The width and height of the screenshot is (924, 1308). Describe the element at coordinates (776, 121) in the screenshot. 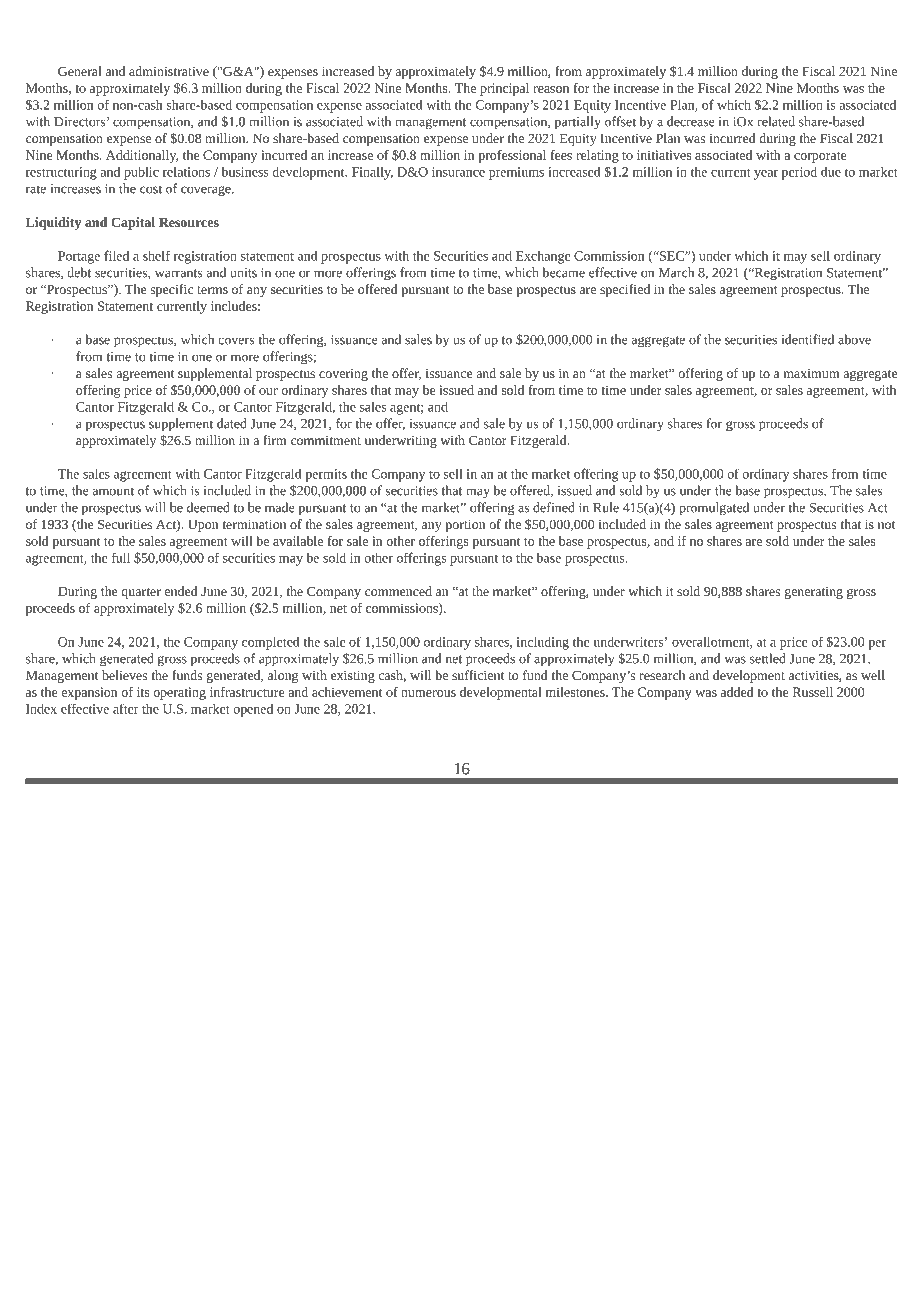

I see `related` at that location.
